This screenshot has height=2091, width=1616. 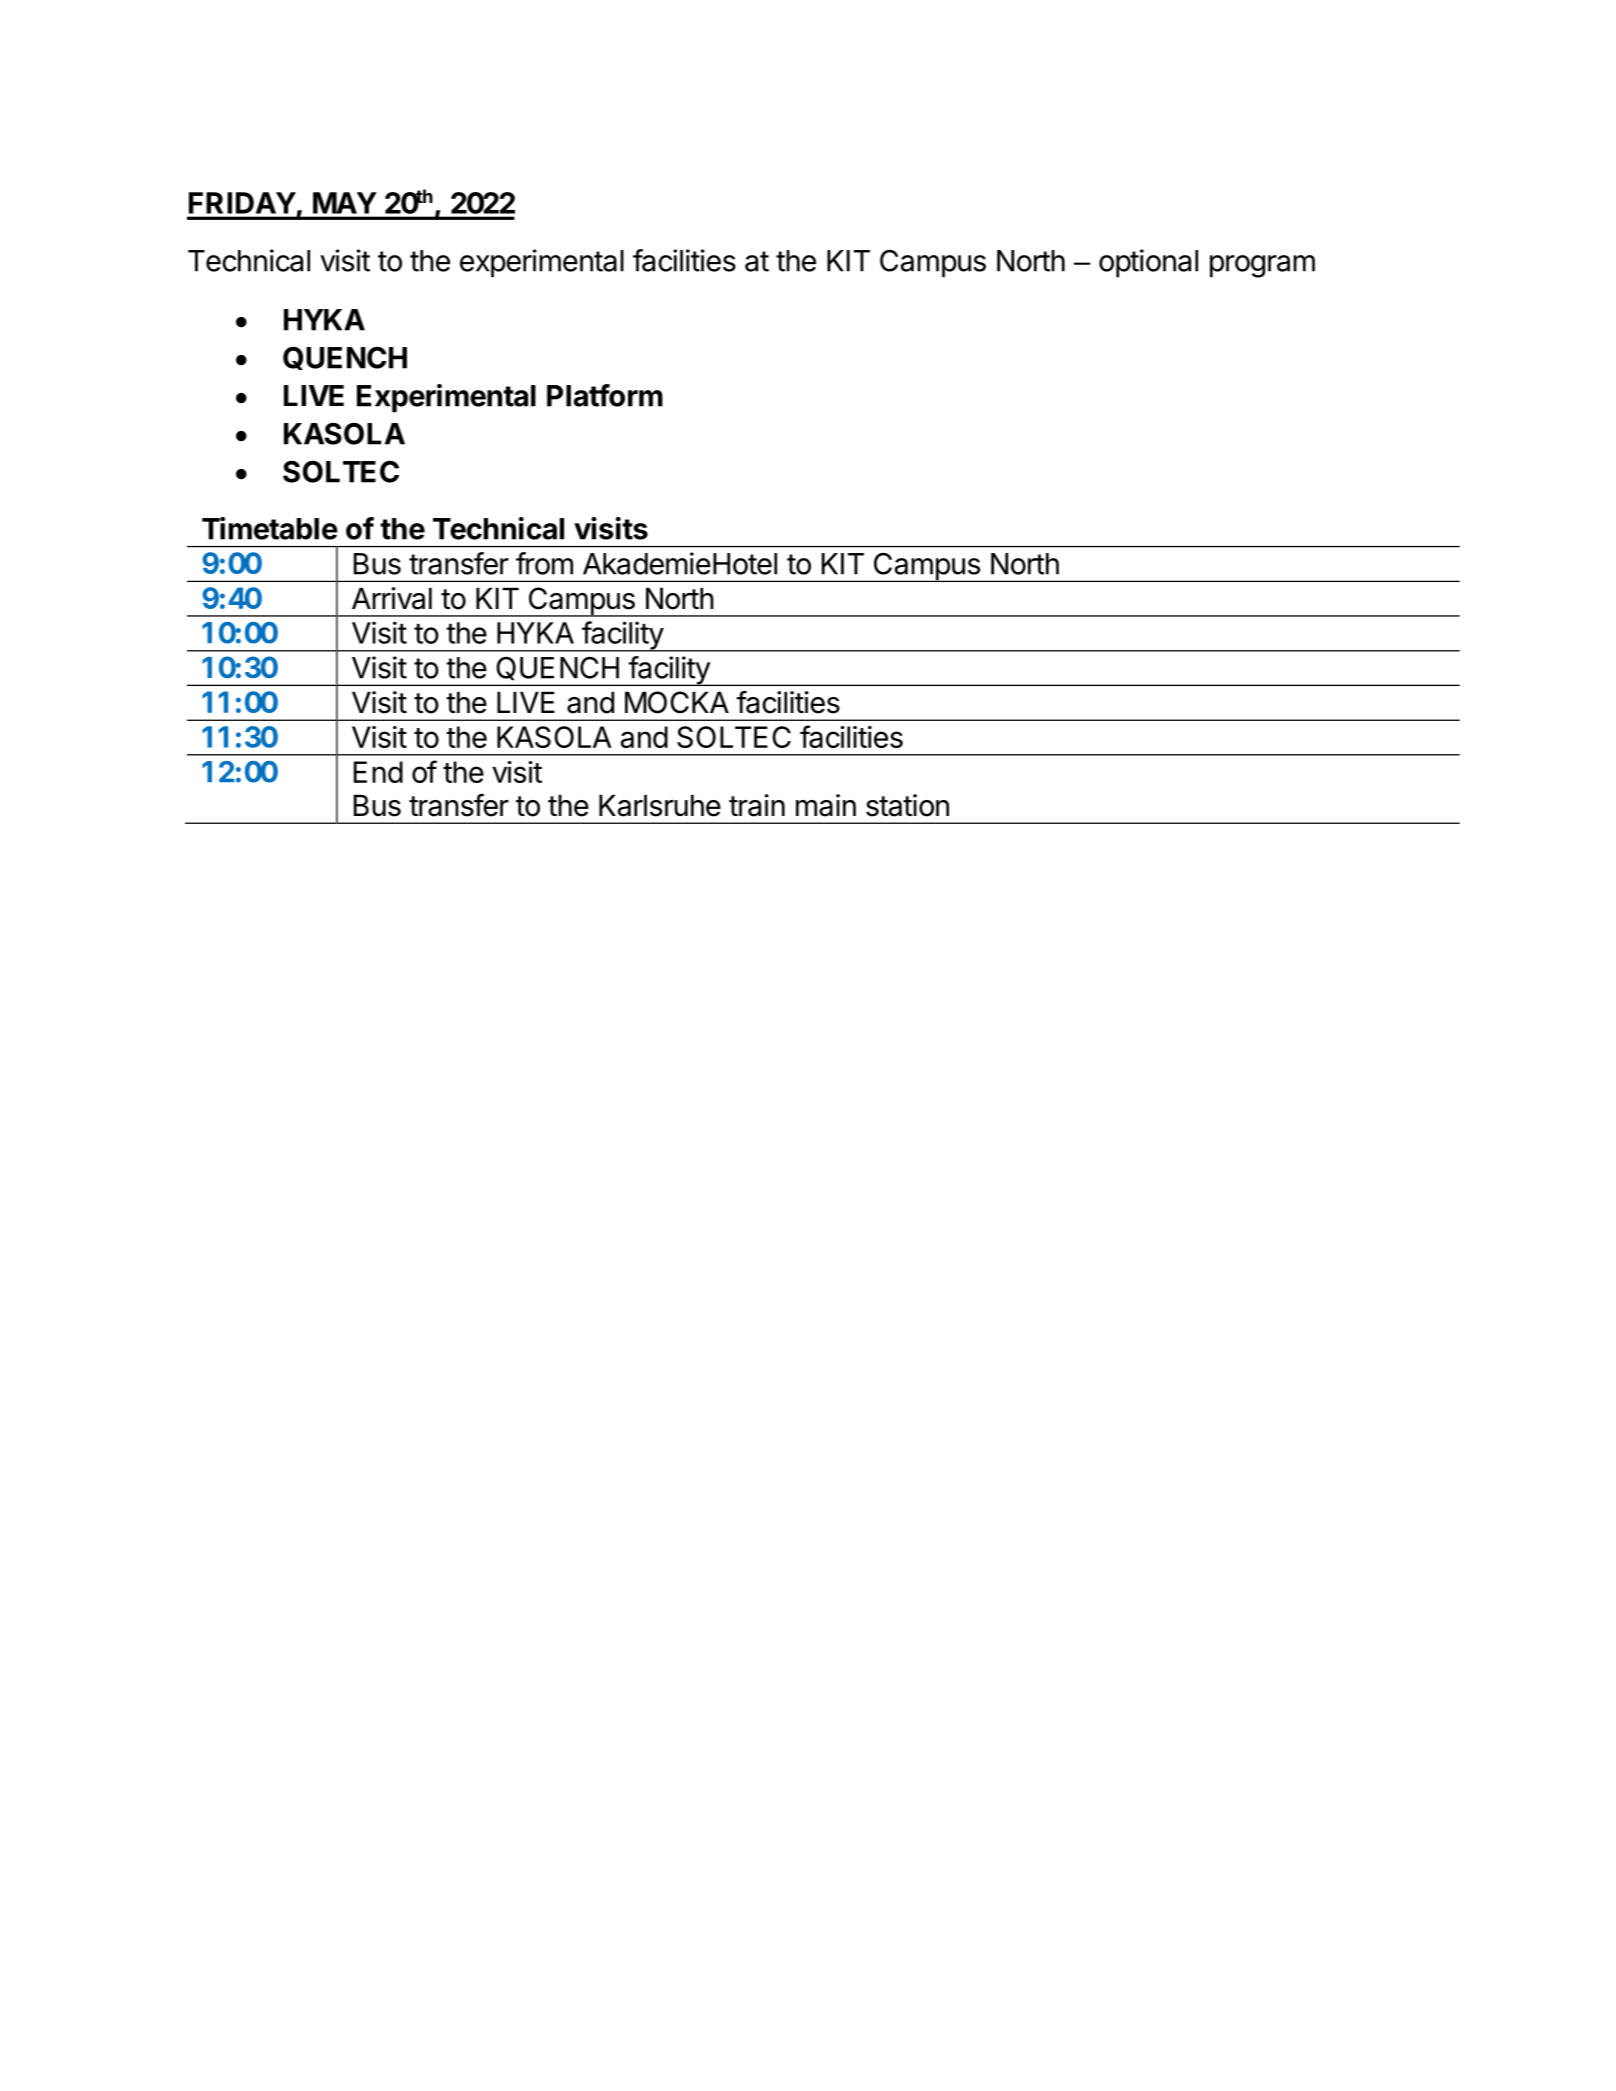 I want to click on program, so click(x=1262, y=266).
